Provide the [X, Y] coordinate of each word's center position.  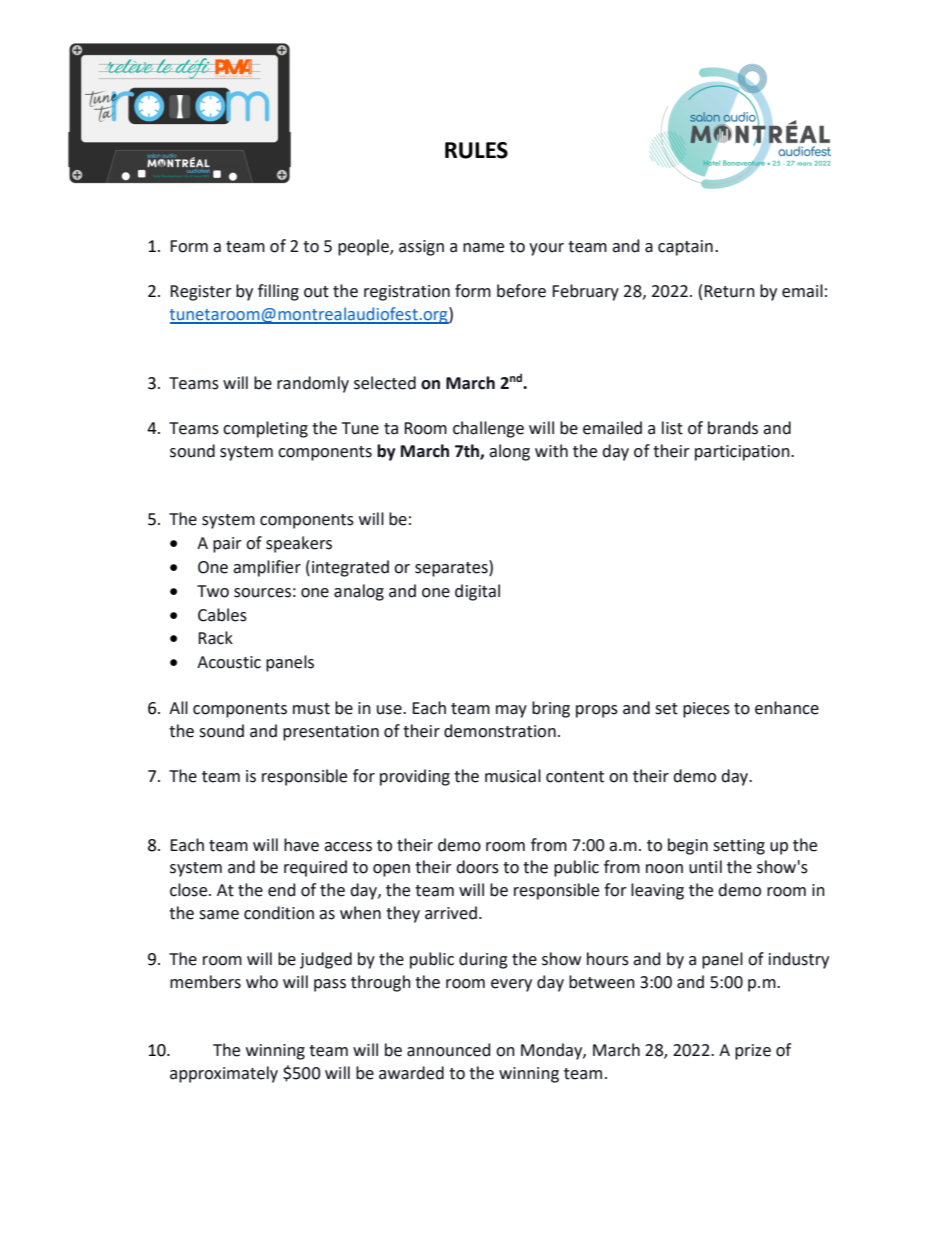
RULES [476, 150]
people [364, 247]
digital [477, 592]
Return [729, 291]
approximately [224, 1074]
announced [449, 1050]
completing [265, 429]
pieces [706, 710]
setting [739, 847]
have [301, 845]
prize [753, 1052]
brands [733, 428]
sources [262, 593]
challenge [488, 429]
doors [477, 867]
